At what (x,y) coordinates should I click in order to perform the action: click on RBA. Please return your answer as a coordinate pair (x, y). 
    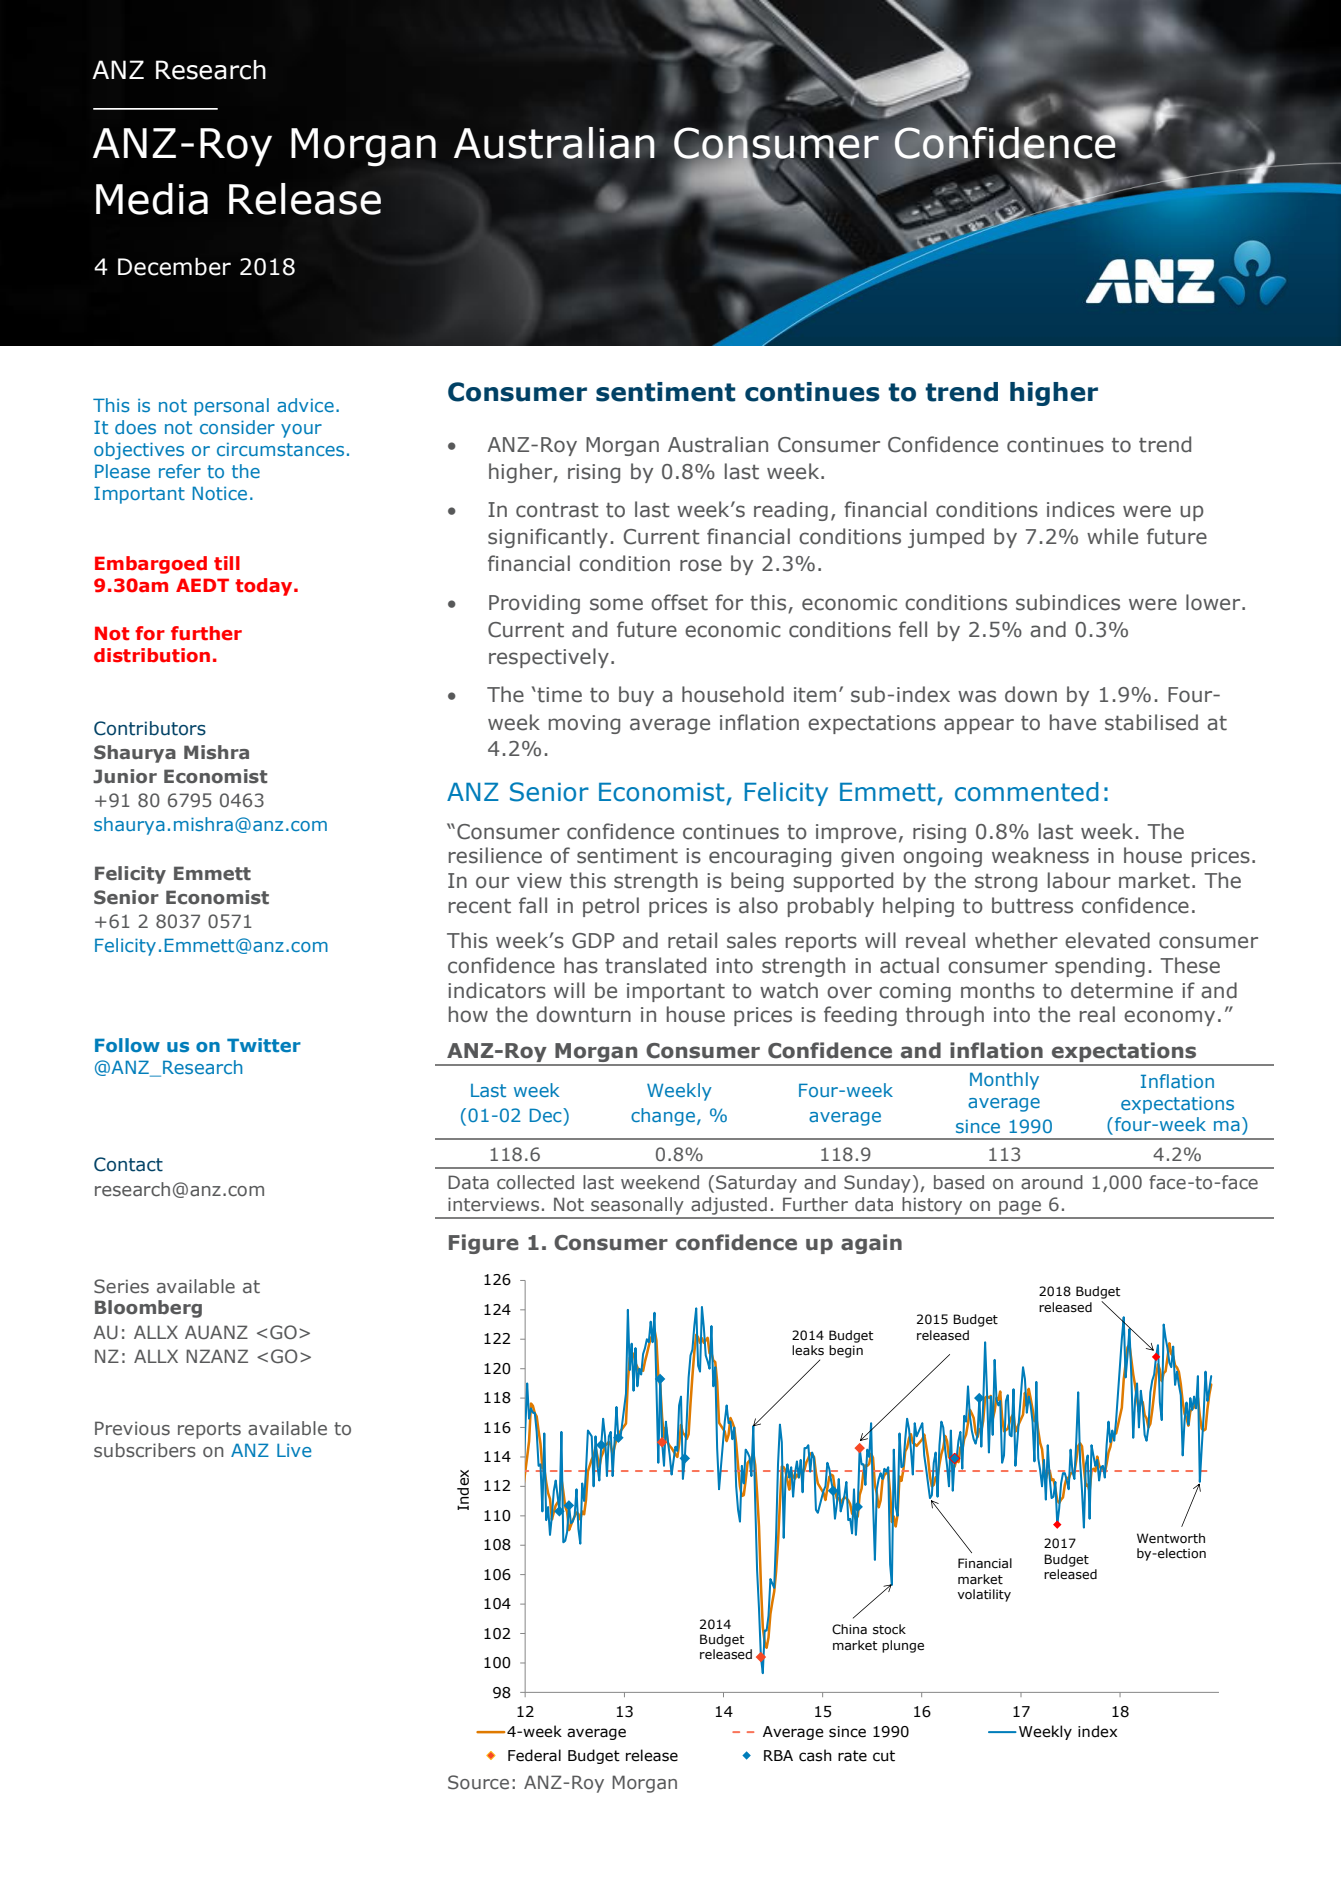
    Looking at the image, I should click on (778, 1755).
